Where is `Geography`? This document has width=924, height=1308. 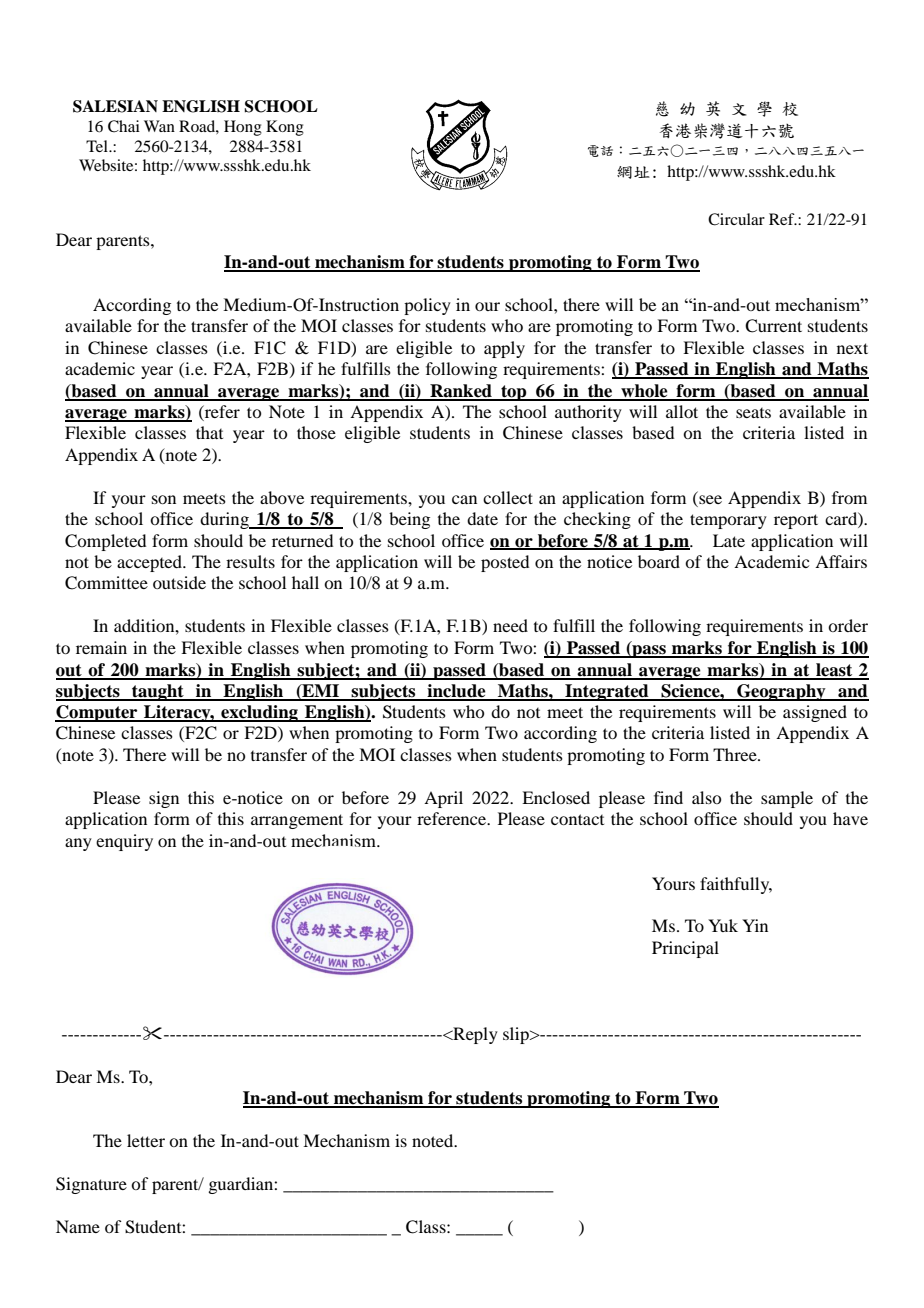 Geography is located at coordinates (781, 692).
